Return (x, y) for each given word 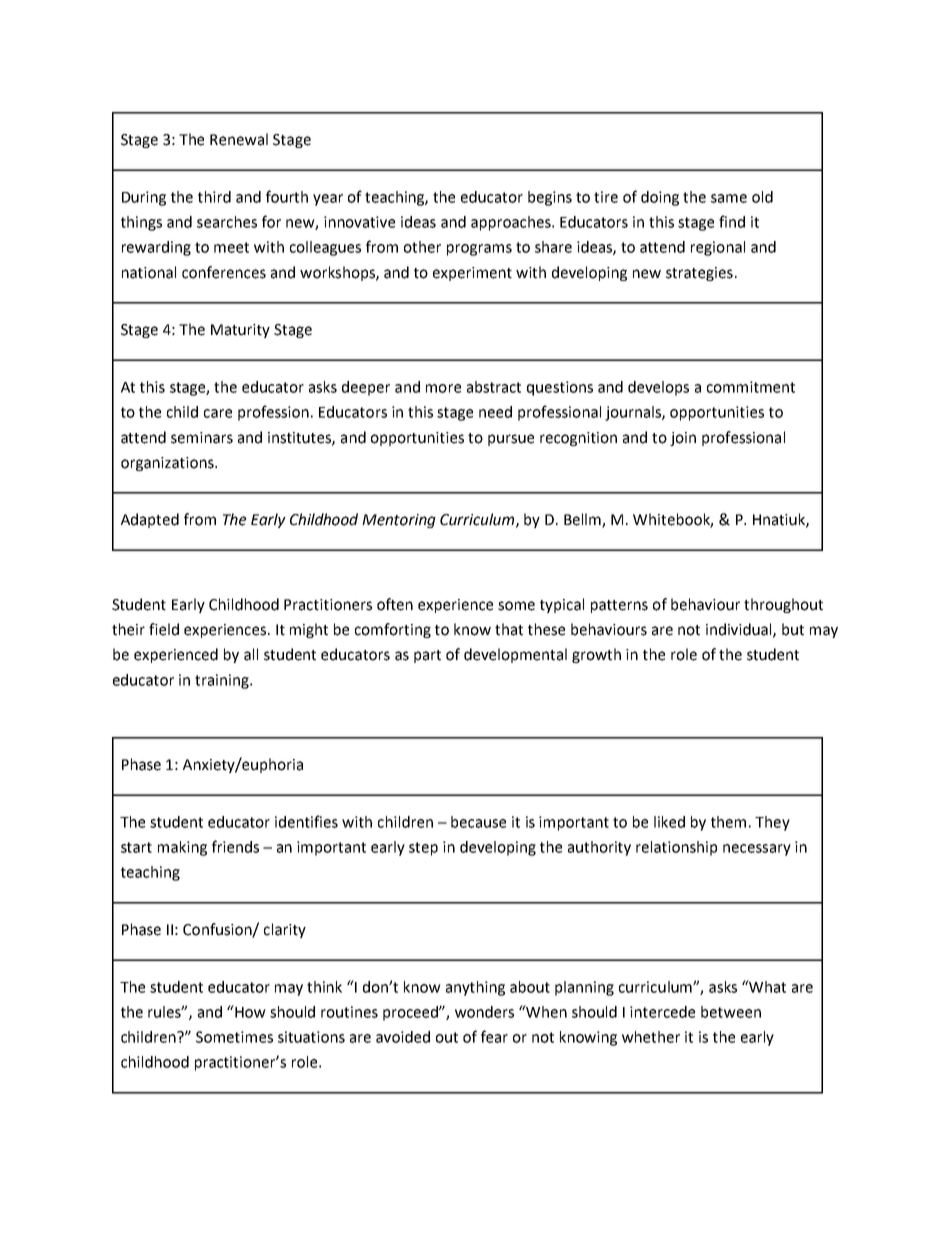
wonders (484, 1012)
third (214, 197)
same (729, 198)
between (731, 1012)
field (164, 629)
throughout (783, 605)
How (249, 1011)
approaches (512, 223)
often (395, 604)
